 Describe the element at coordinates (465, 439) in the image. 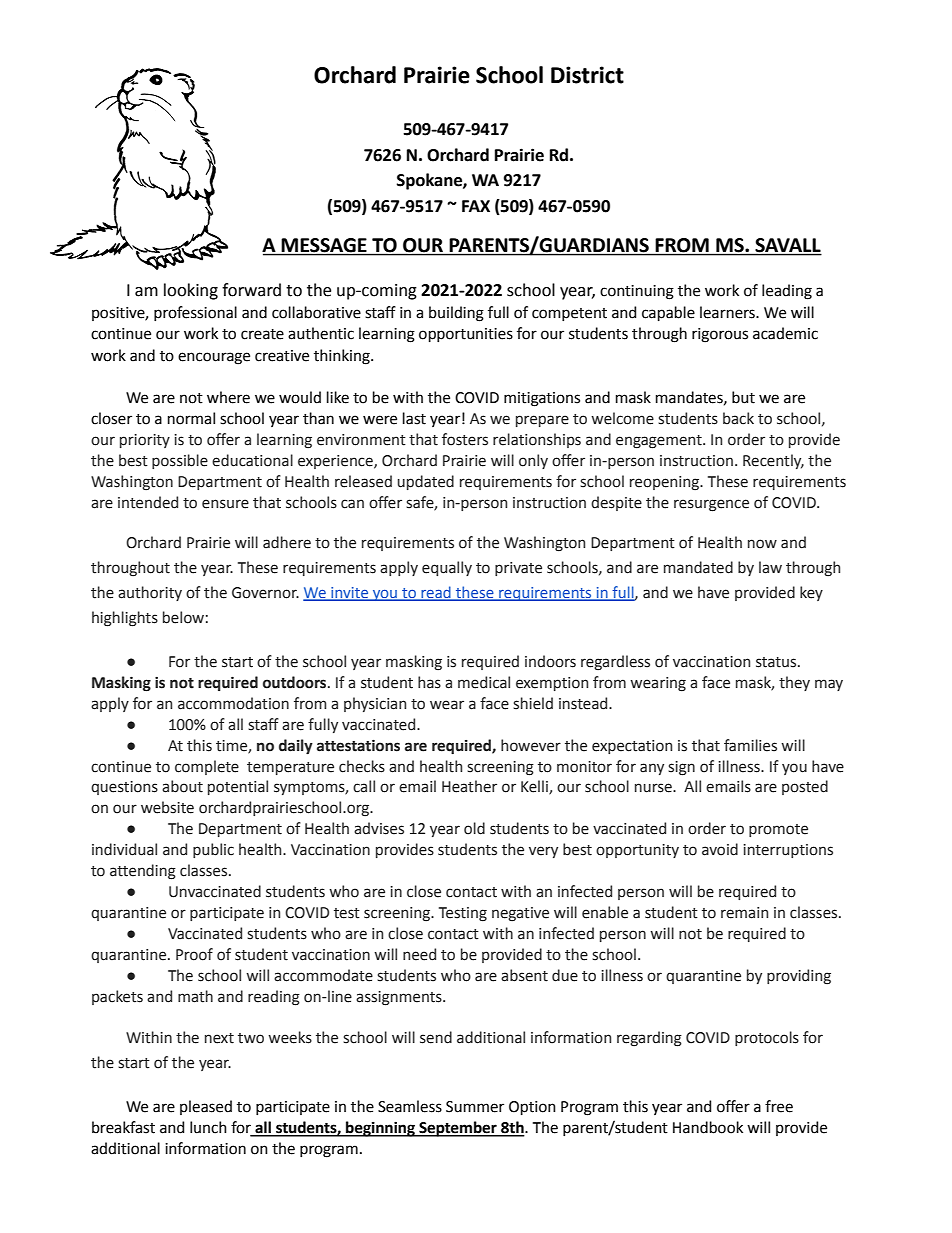

I see `fosters` at that location.
